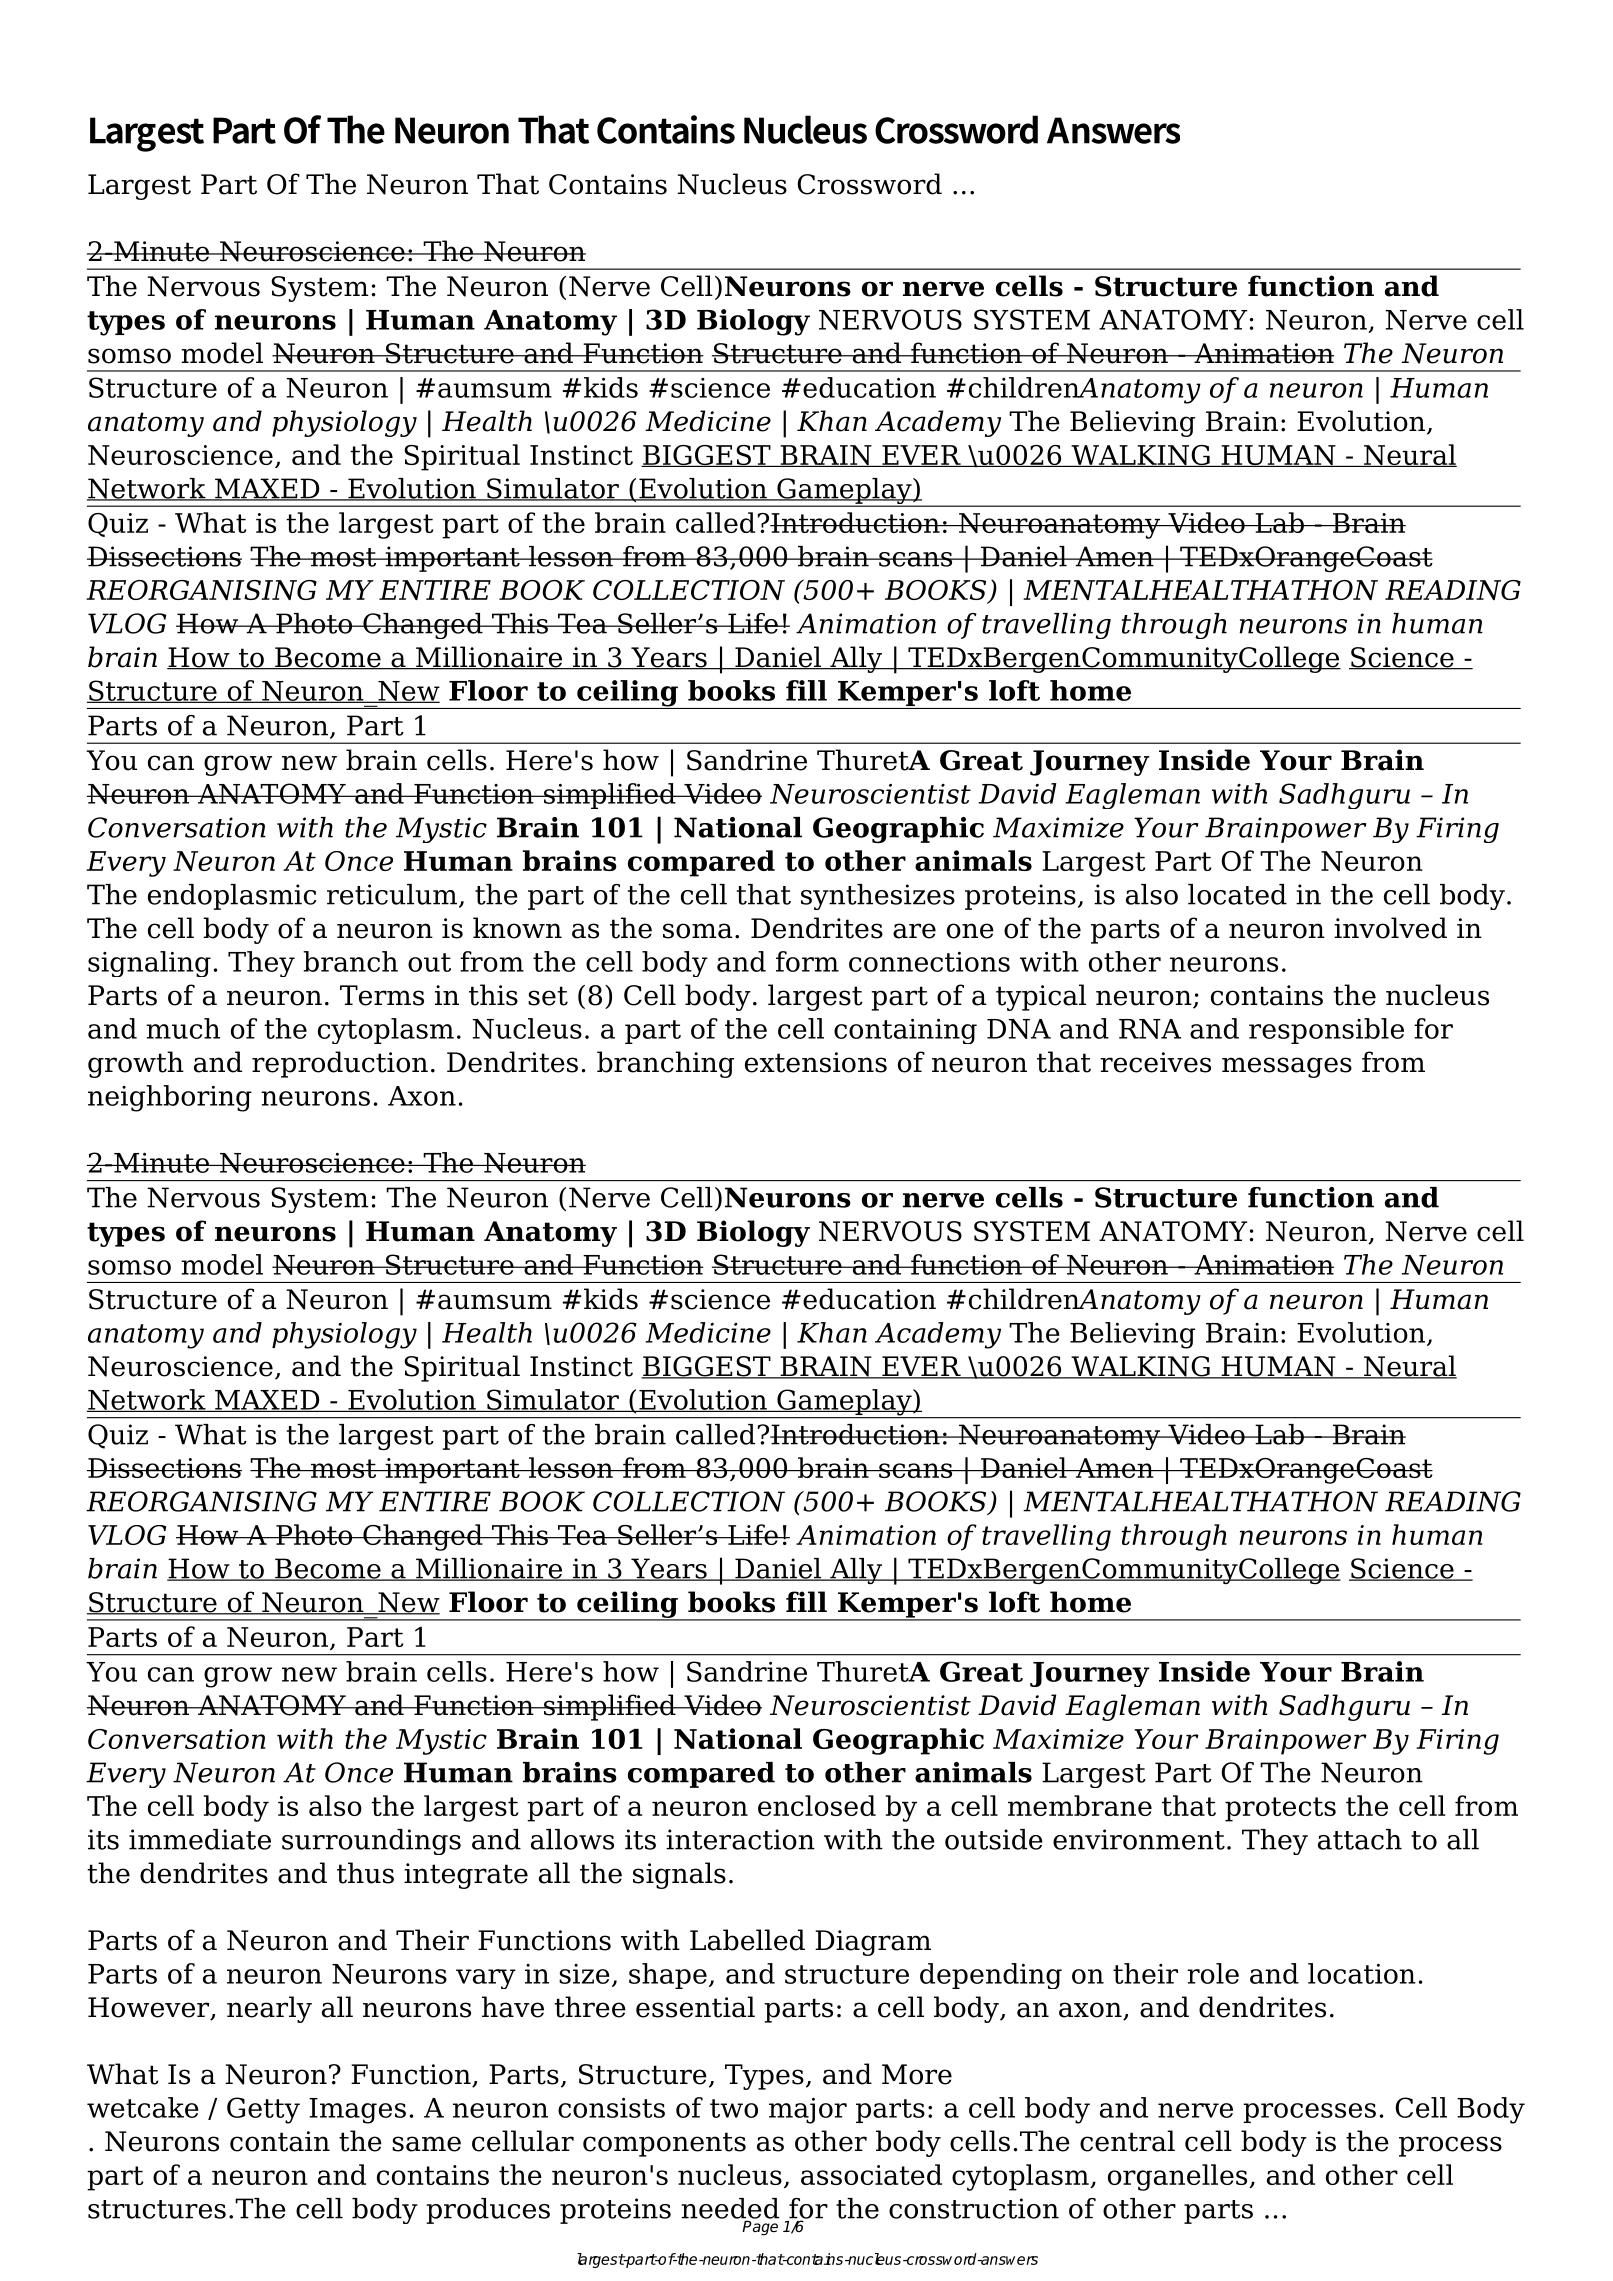 This screenshot has width=1613, height=2281. I want to click on Getty, so click(263, 2110).
